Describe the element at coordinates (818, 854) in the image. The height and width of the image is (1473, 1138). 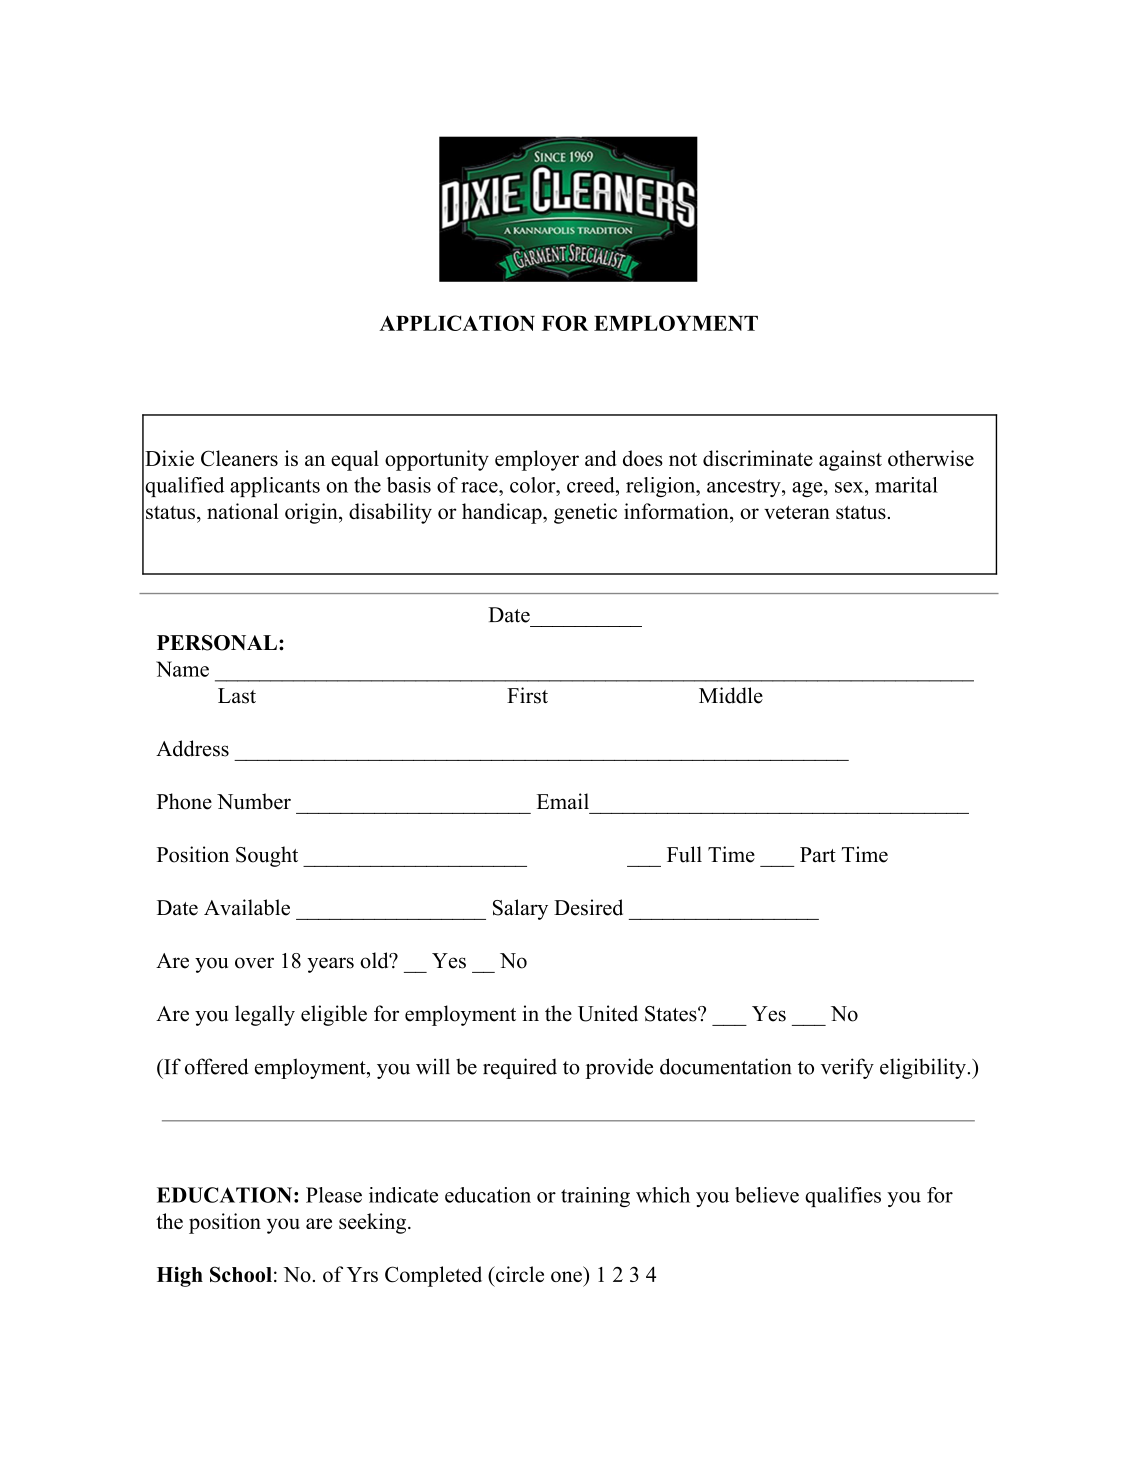
I see `Part` at that location.
